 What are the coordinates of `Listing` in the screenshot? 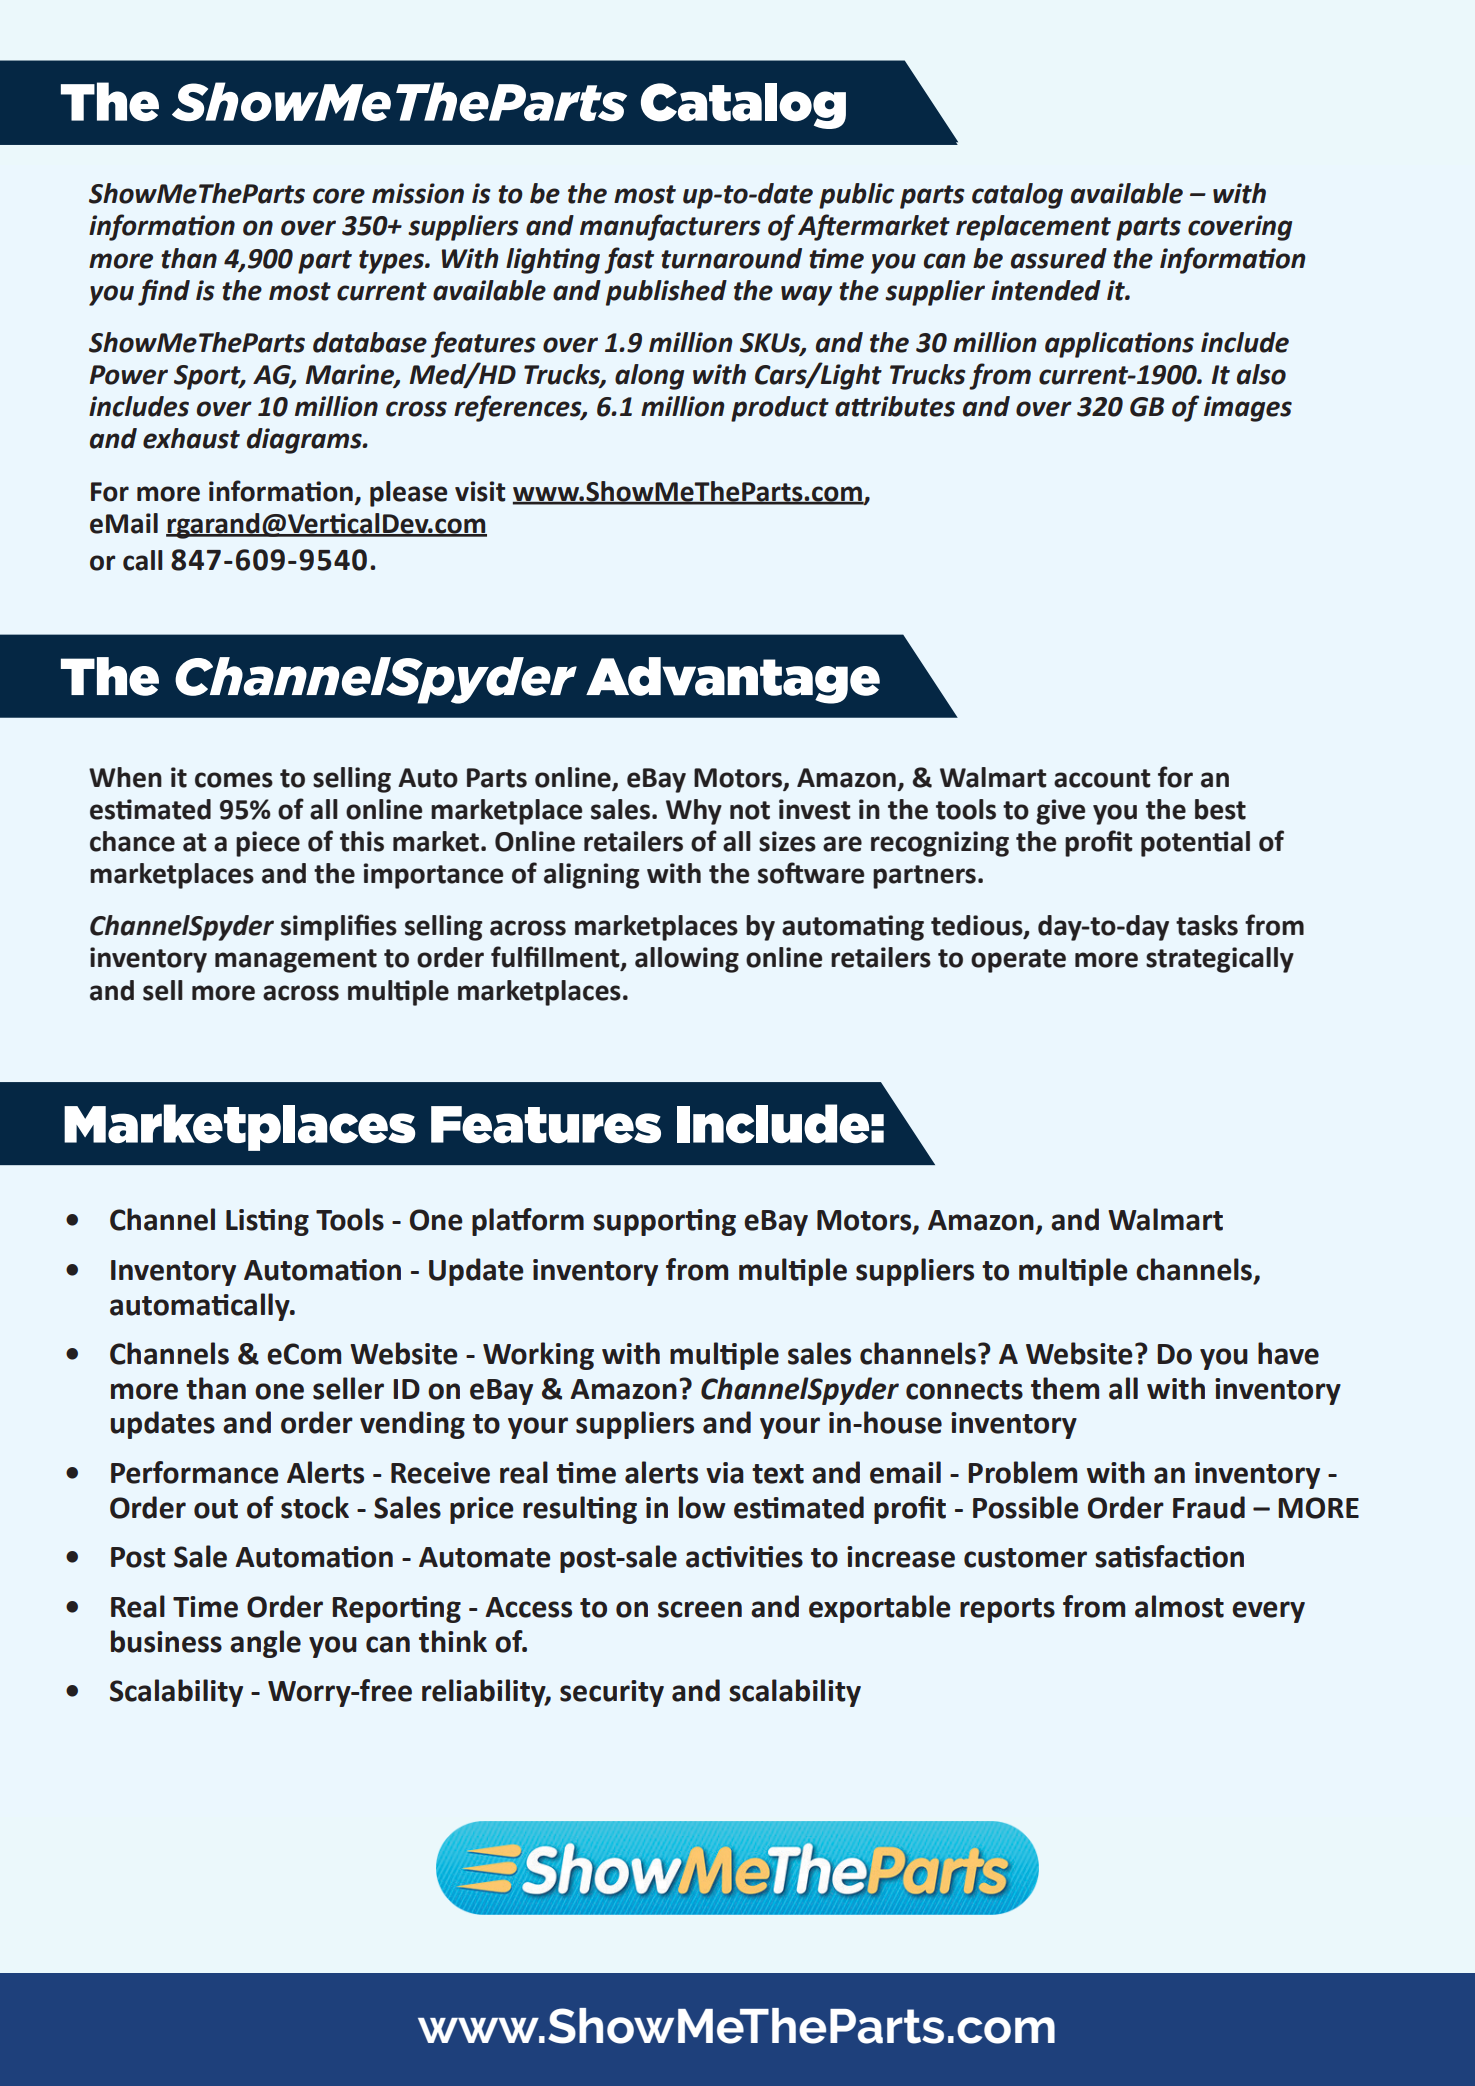 It's located at (267, 1222).
